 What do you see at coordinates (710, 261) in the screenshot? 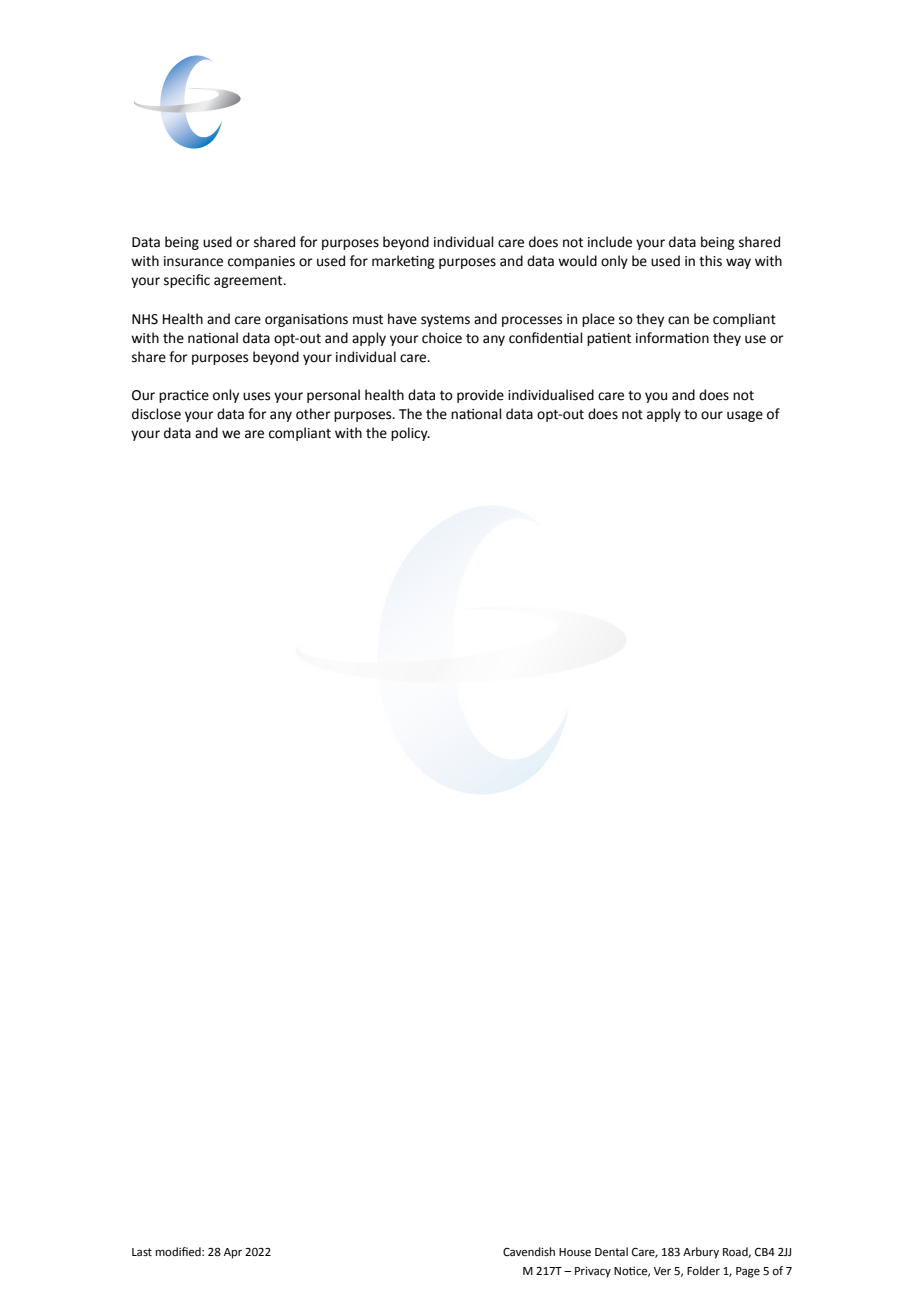
I see `this` at bounding box center [710, 261].
